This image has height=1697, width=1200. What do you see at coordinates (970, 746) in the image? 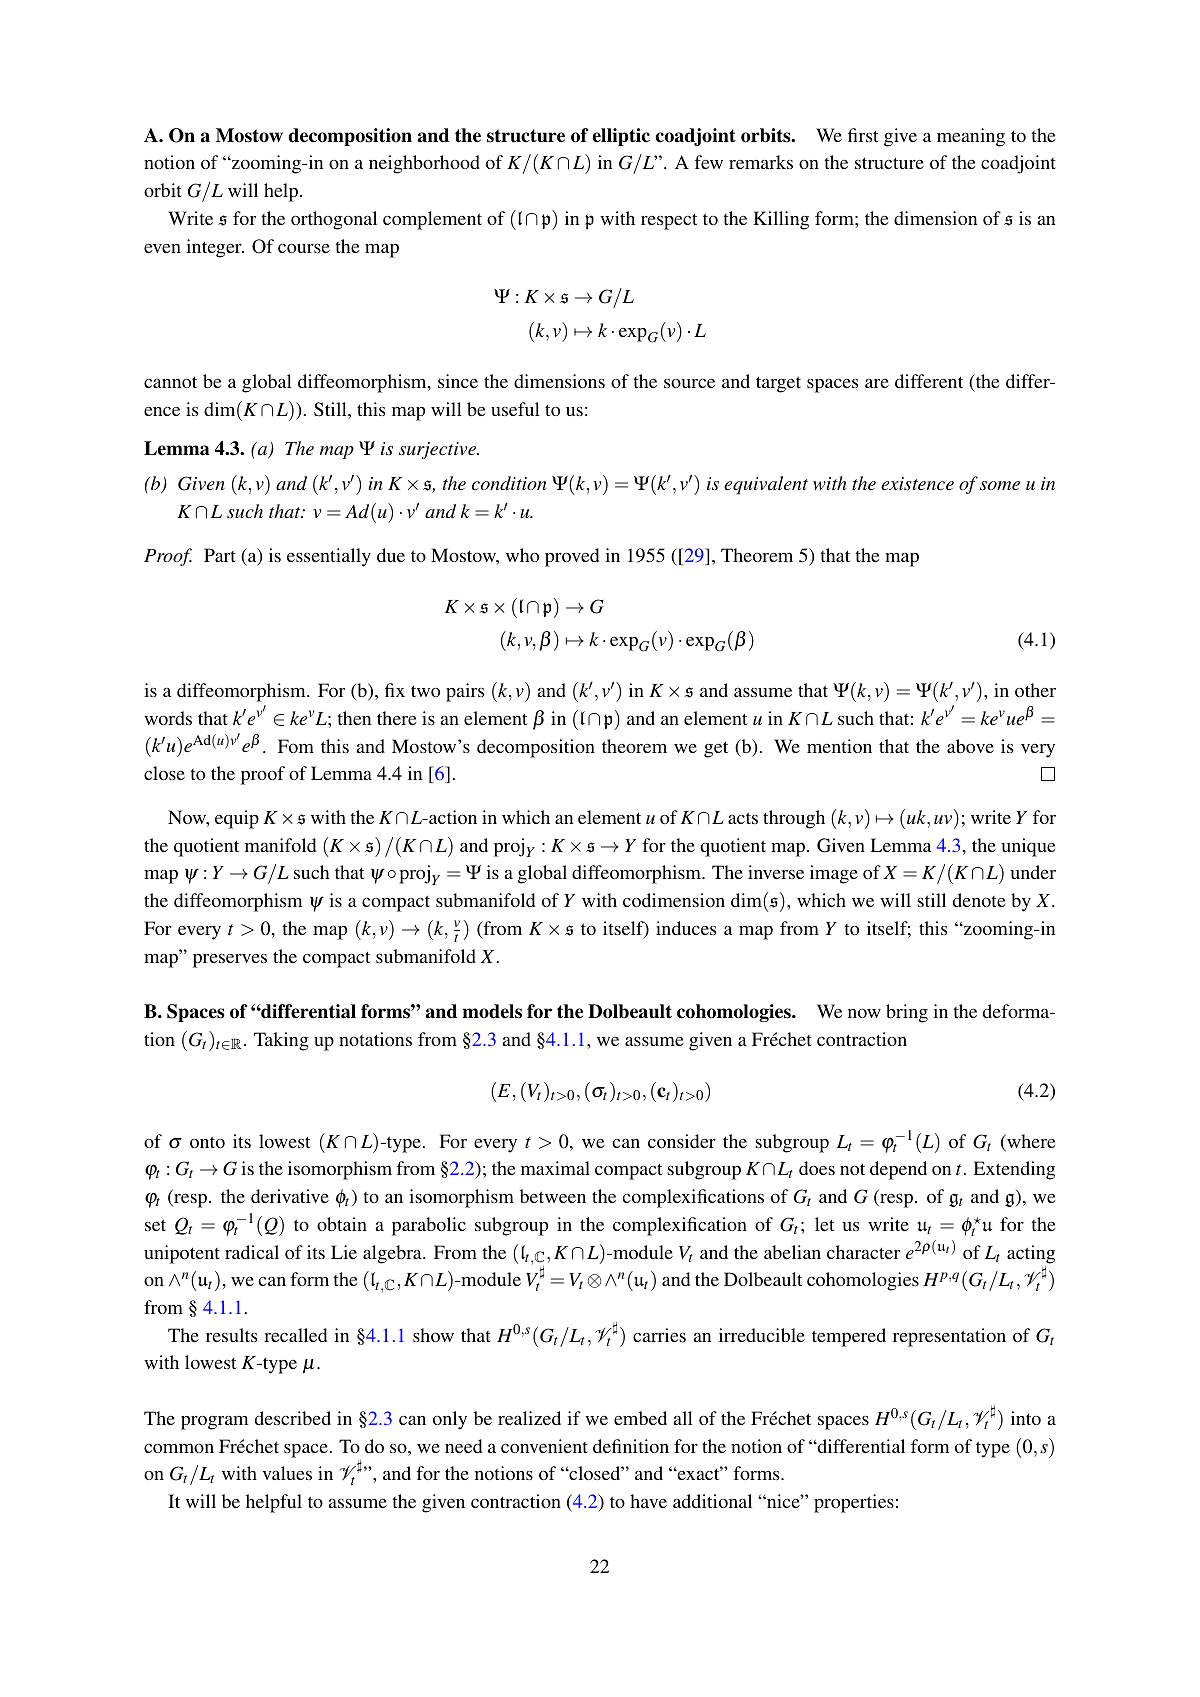
I see `above` at bounding box center [970, 746].
